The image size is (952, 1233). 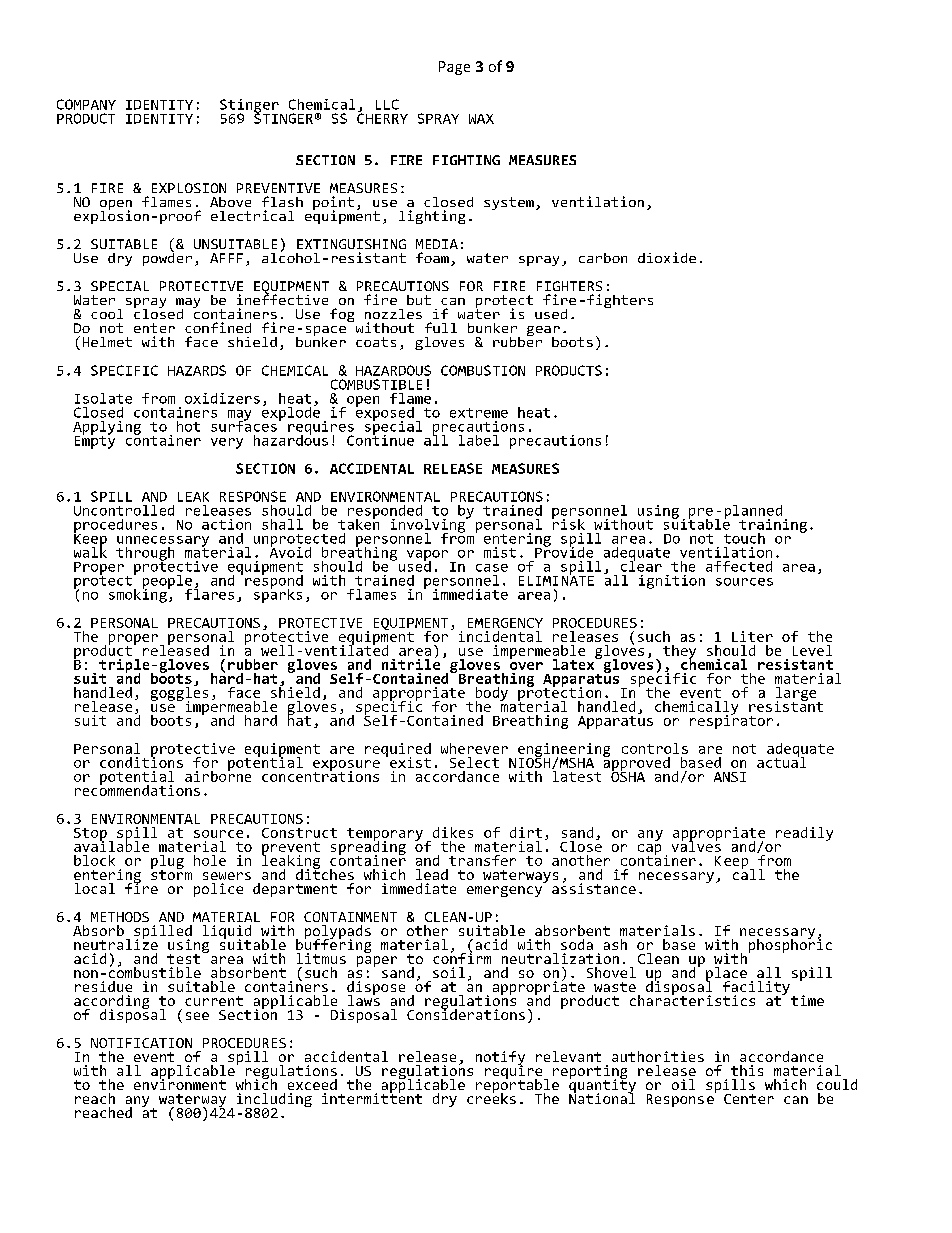 I want to click on large, so click(x=797, y=695).
